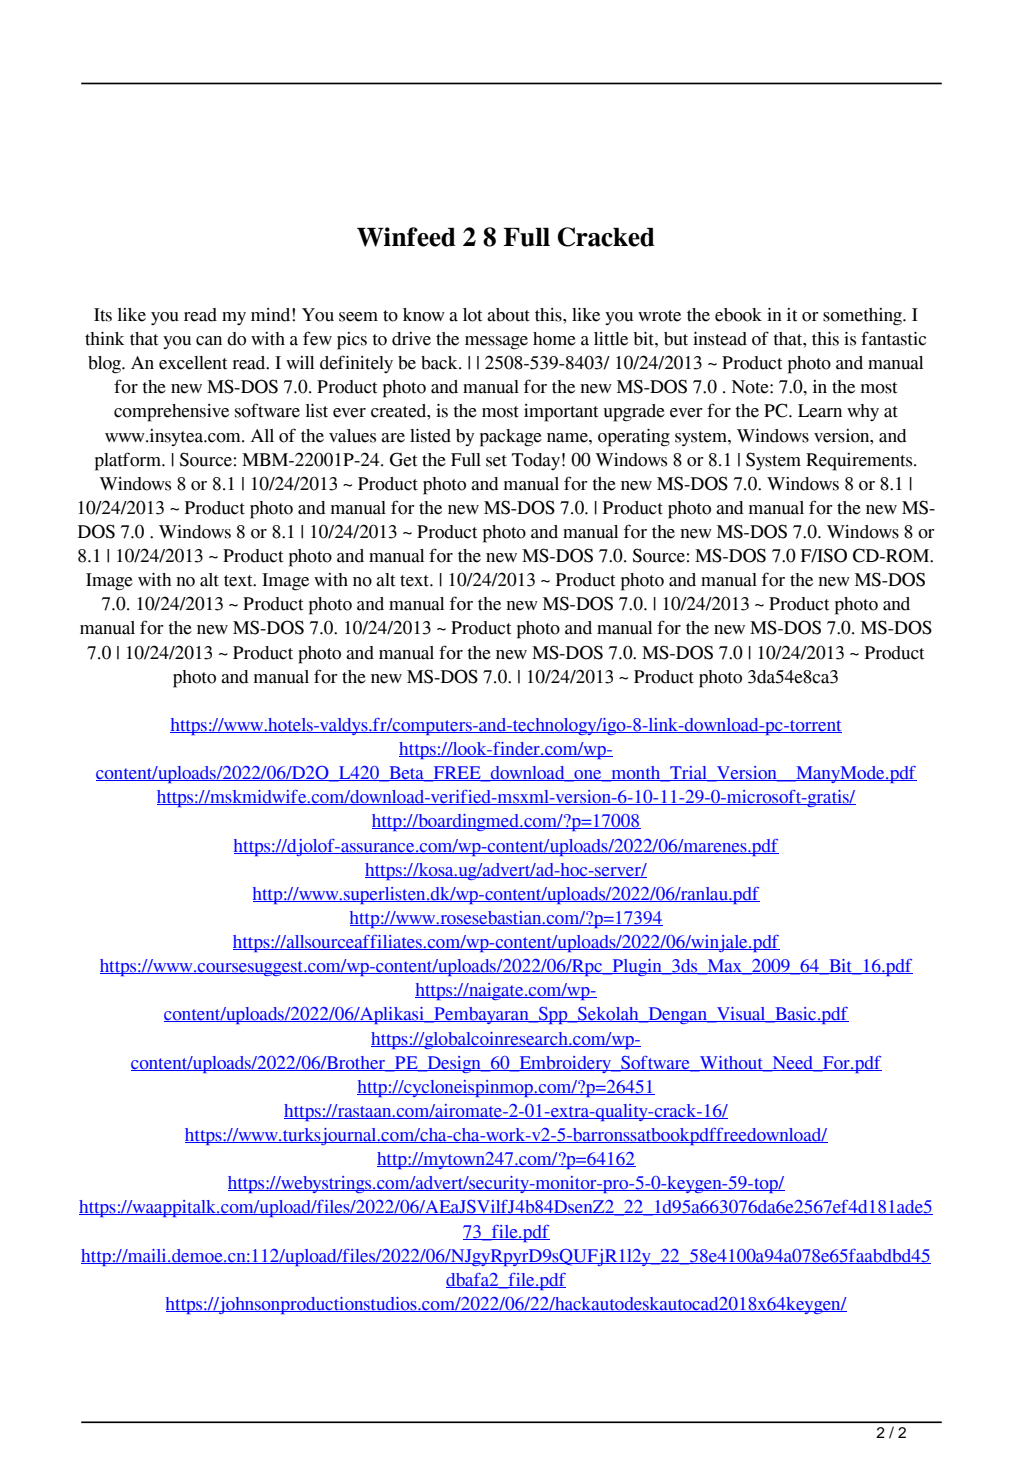 This page has width=1023, height=1477. Describe the element at coordinates (561, 413) in the page. I see `important` at that location.
